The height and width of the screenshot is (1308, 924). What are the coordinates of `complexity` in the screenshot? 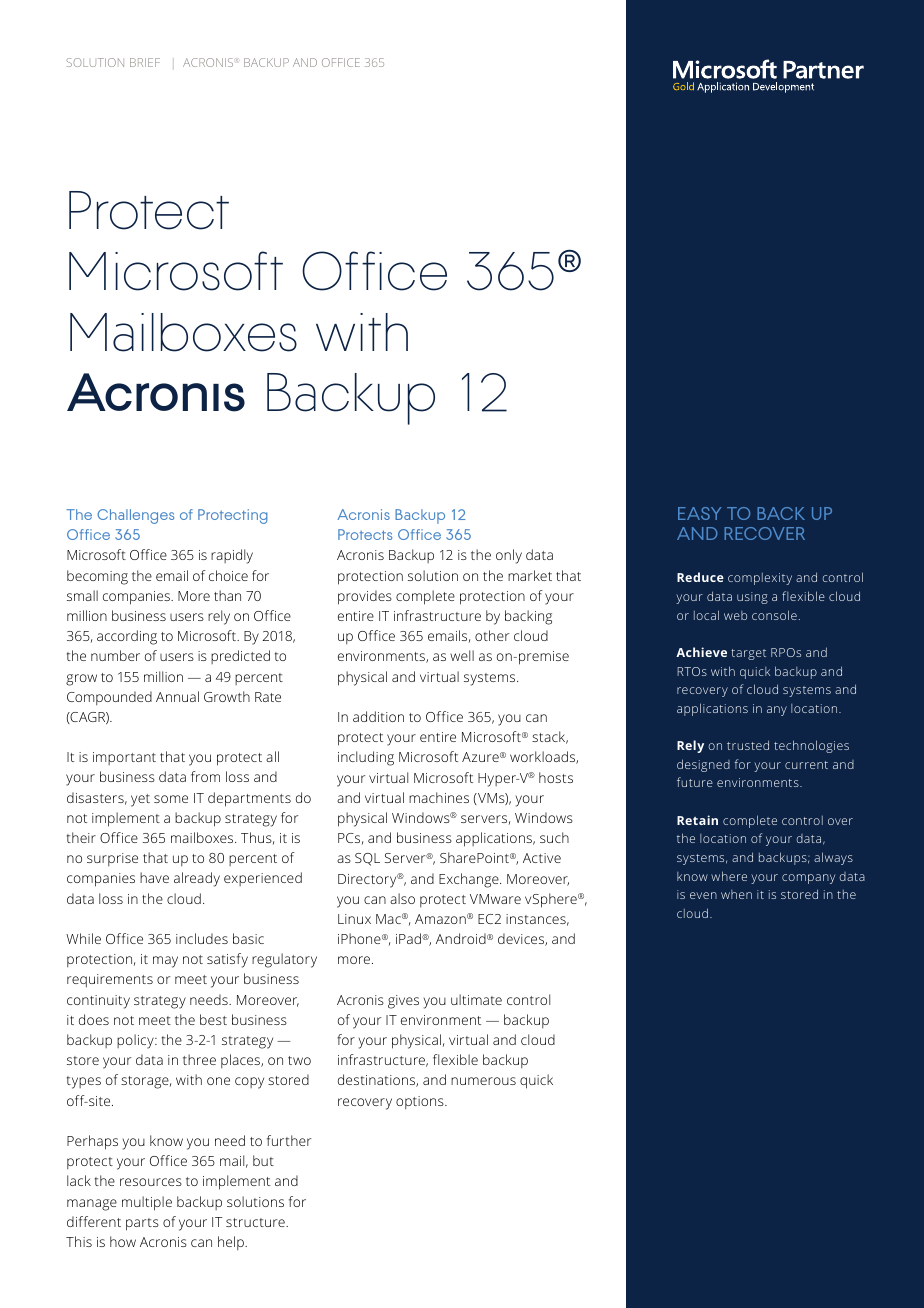 It's located at (760, 579).
